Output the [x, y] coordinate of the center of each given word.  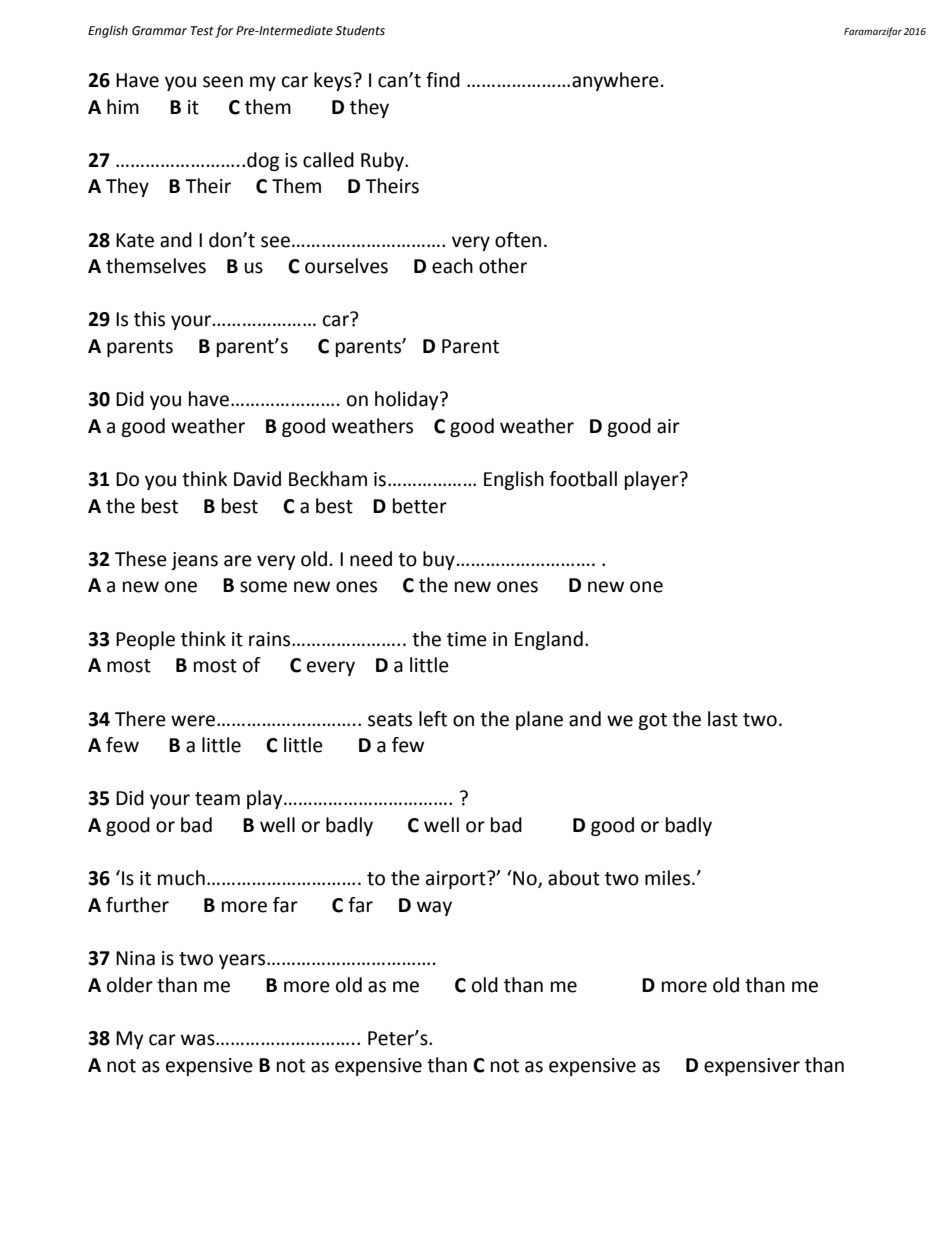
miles [669, 878]
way [434, 908]
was [199, 1040]
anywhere [615, 81]
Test [202, 31]
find [443, 80]
